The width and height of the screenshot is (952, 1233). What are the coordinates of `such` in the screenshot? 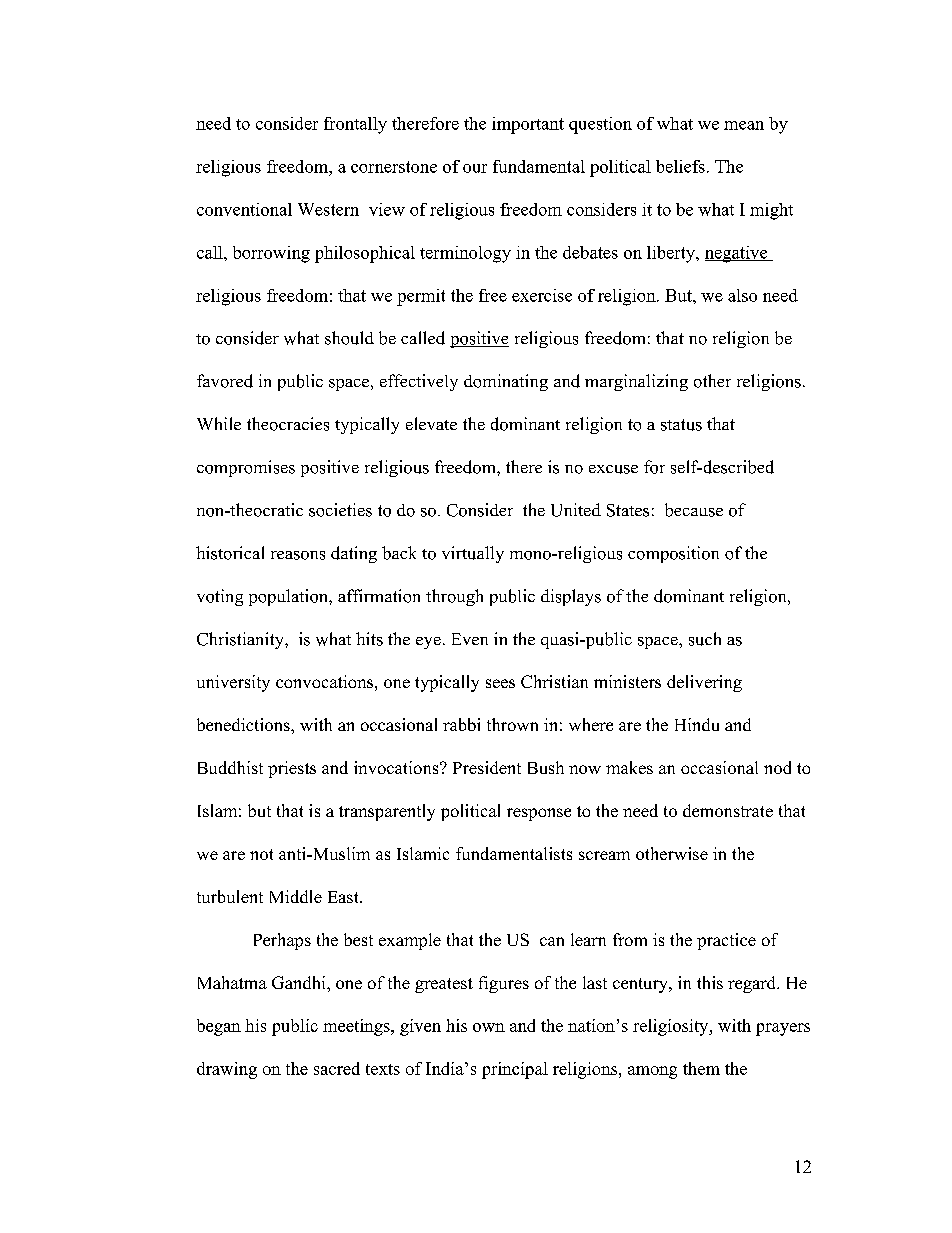 It's located at (705, 639).
